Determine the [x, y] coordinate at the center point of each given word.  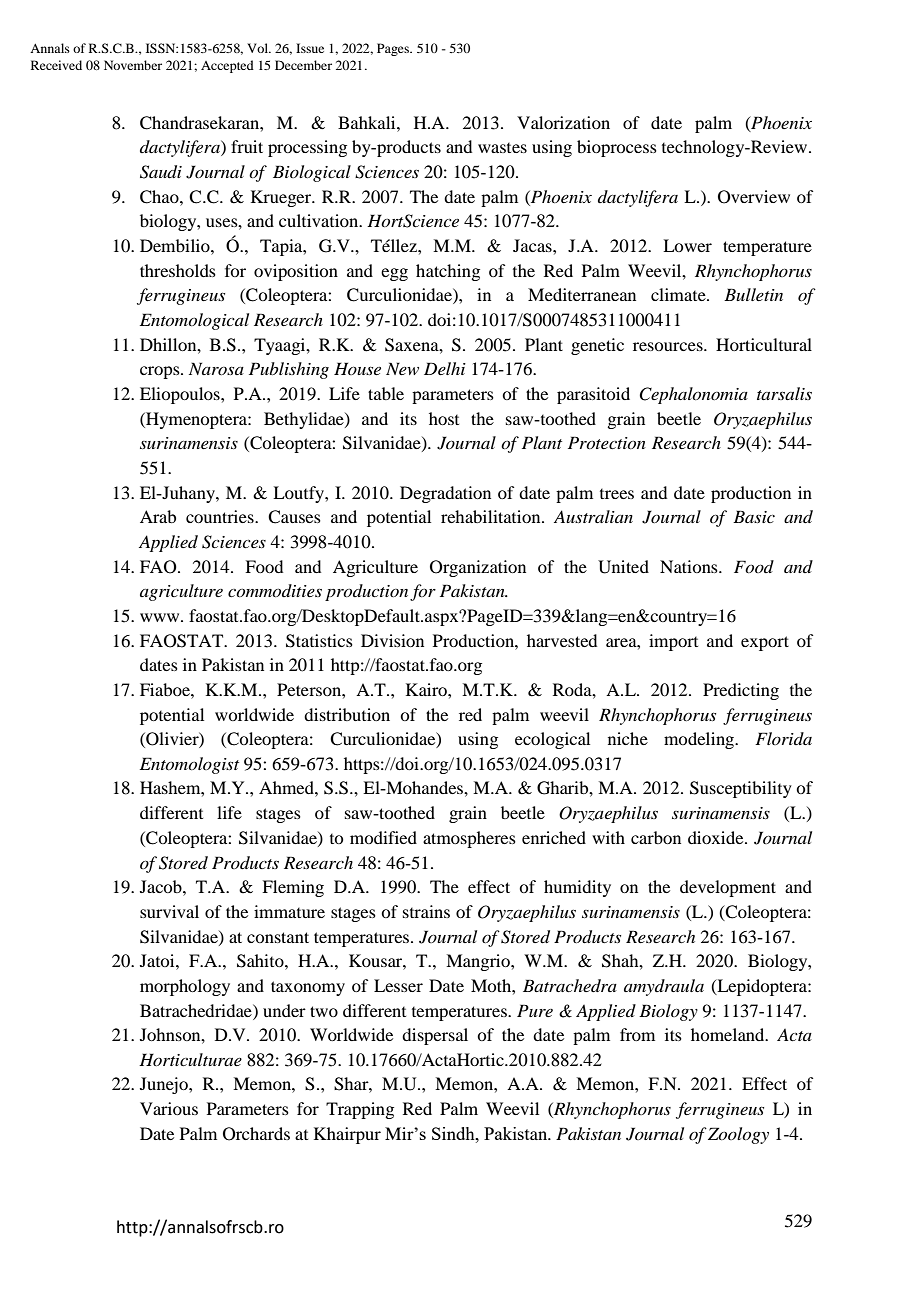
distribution [347, 714]
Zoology [738, 1135]
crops [161, 372]
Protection [607, 442]
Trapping [360, 1110]
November [133, 65]
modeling [700, 740]
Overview [754, 197]
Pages [394, 49]
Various [169, 1108]
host [444, 418]
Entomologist [189, 765]
